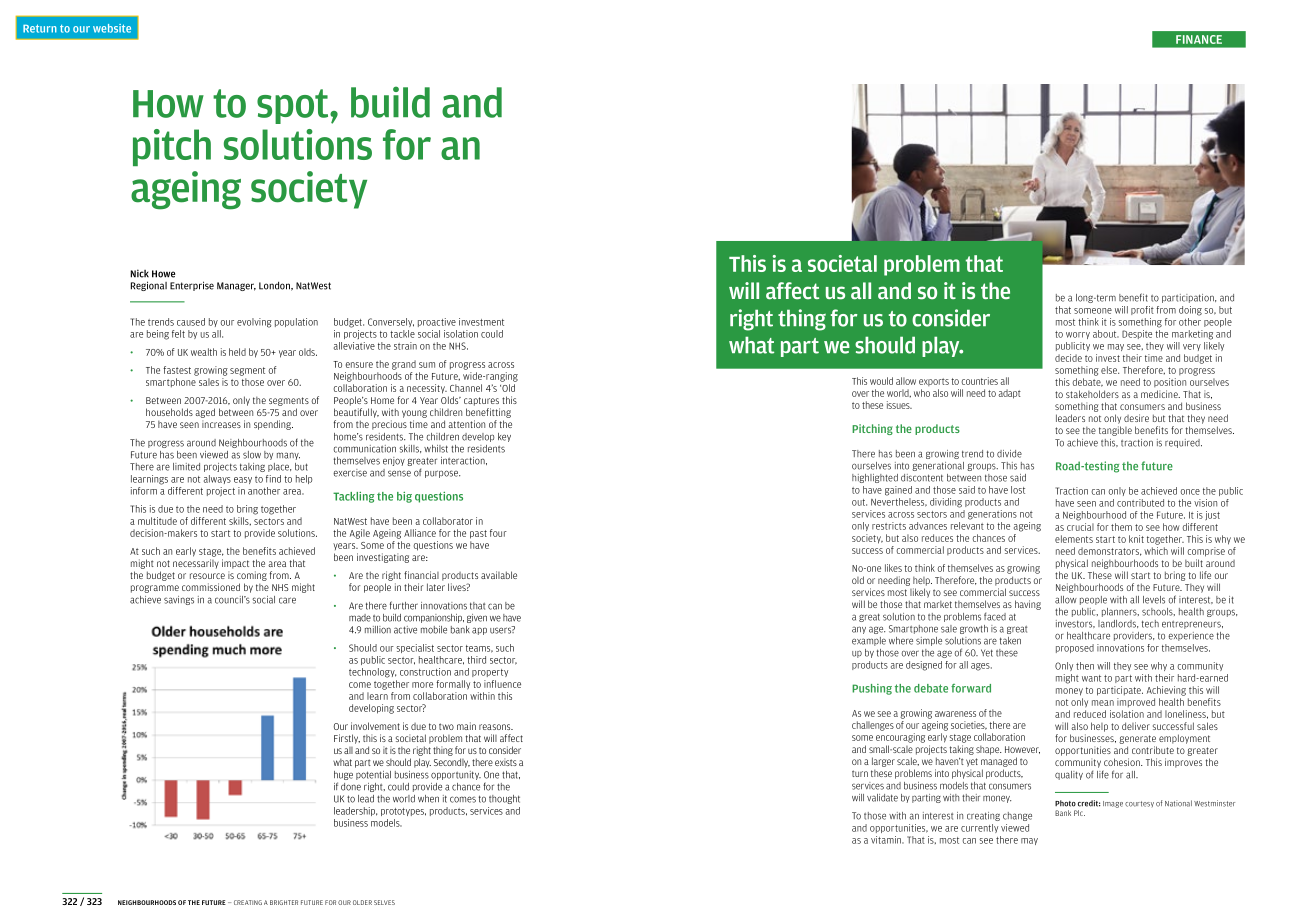 Image resolution: width=1308 pixels, height=924 pixels. Describe the element at coordinates (235, 564) in the screenshot. I see `impact` at that location.
